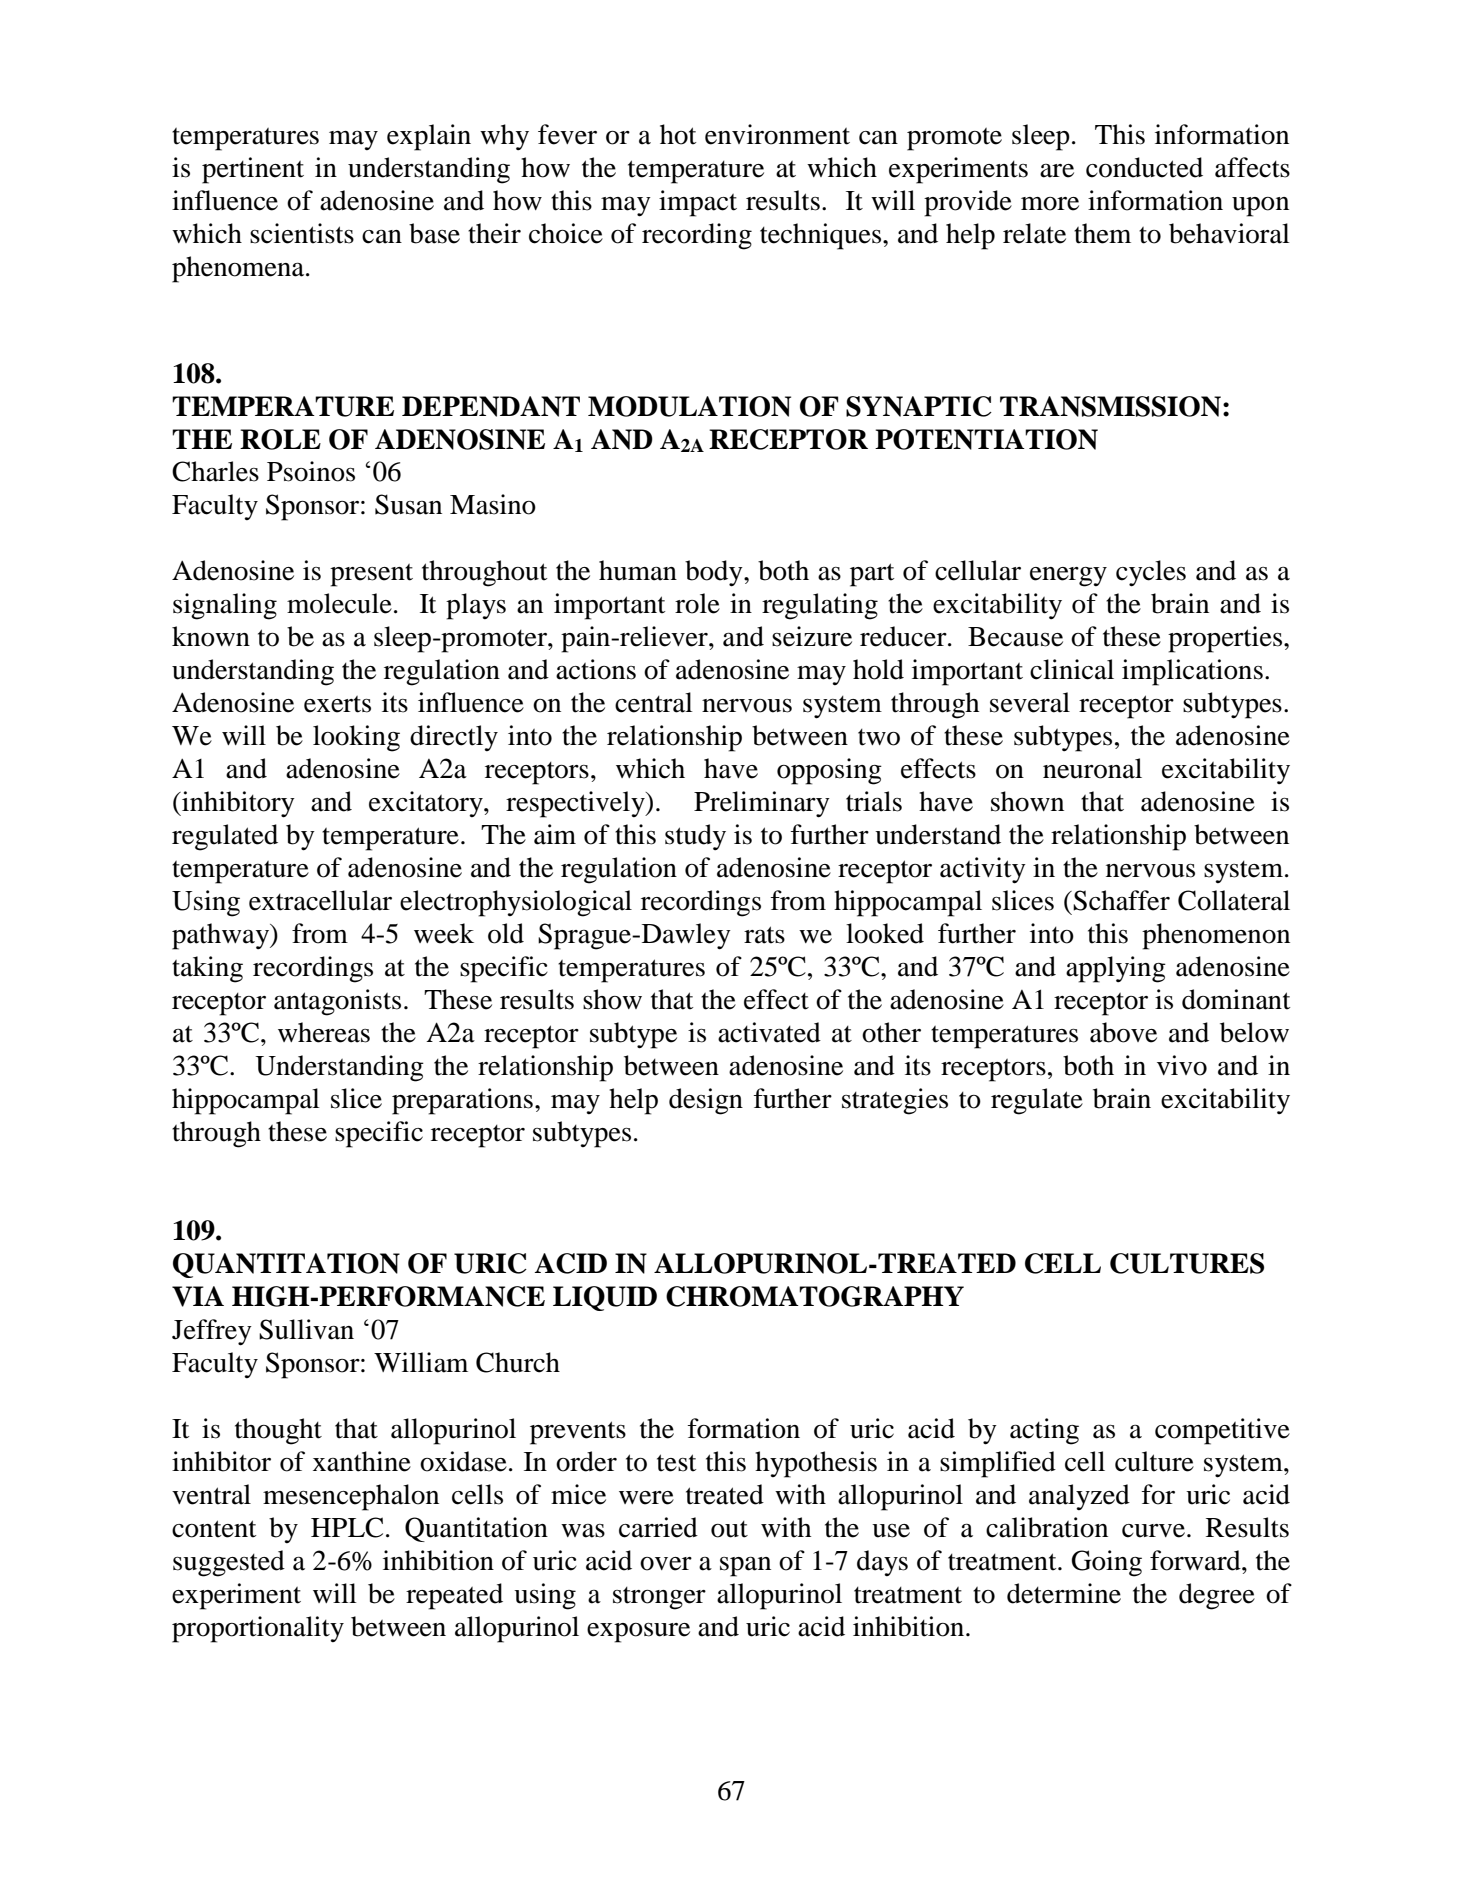  I want to click on seizure, so click(812, 636).
